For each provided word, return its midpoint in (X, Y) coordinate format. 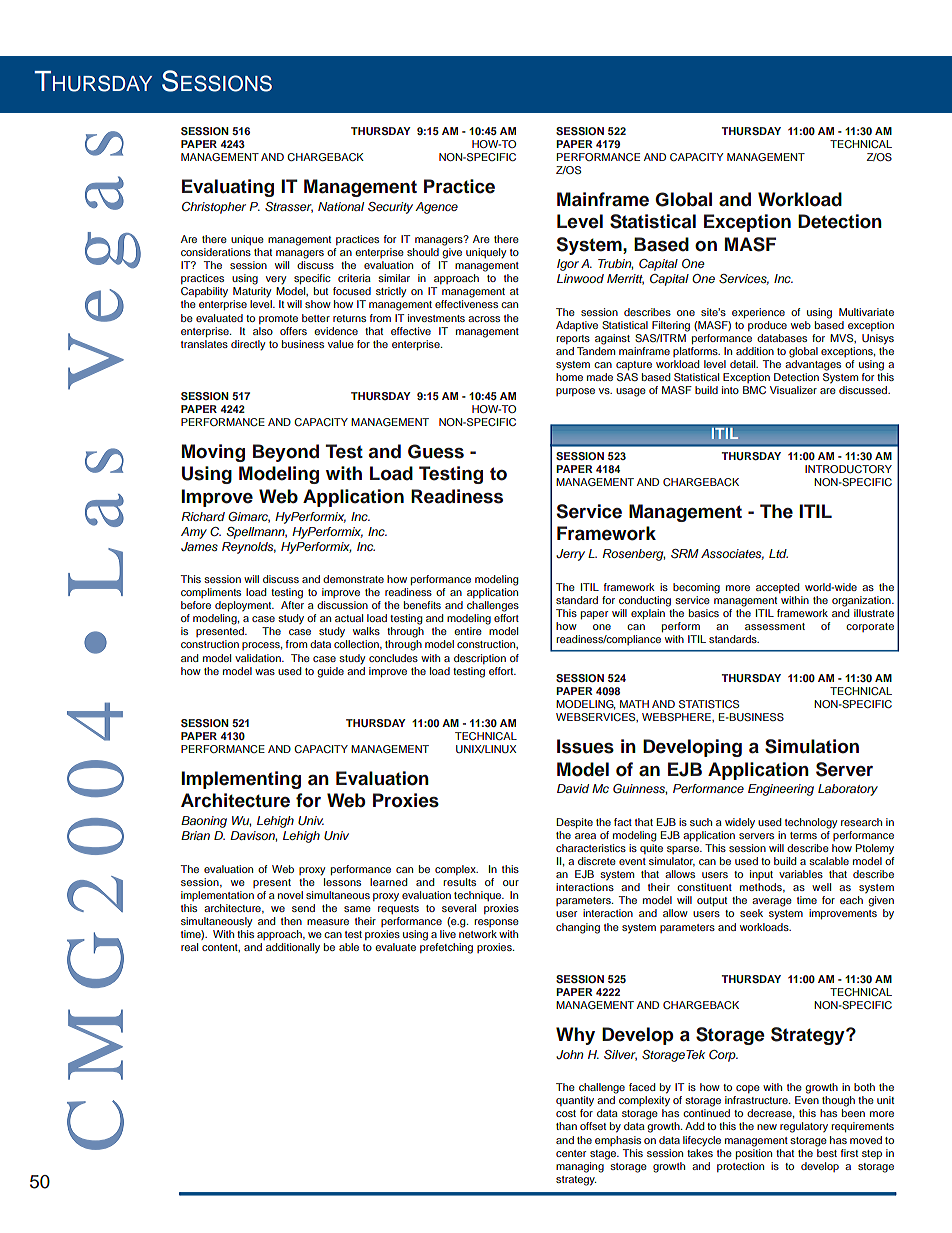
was (265, 672)
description (480, 659)
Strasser (289, 207)
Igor (568, 265)
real (189, 947)
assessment (775, 626)
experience (758, 313)
